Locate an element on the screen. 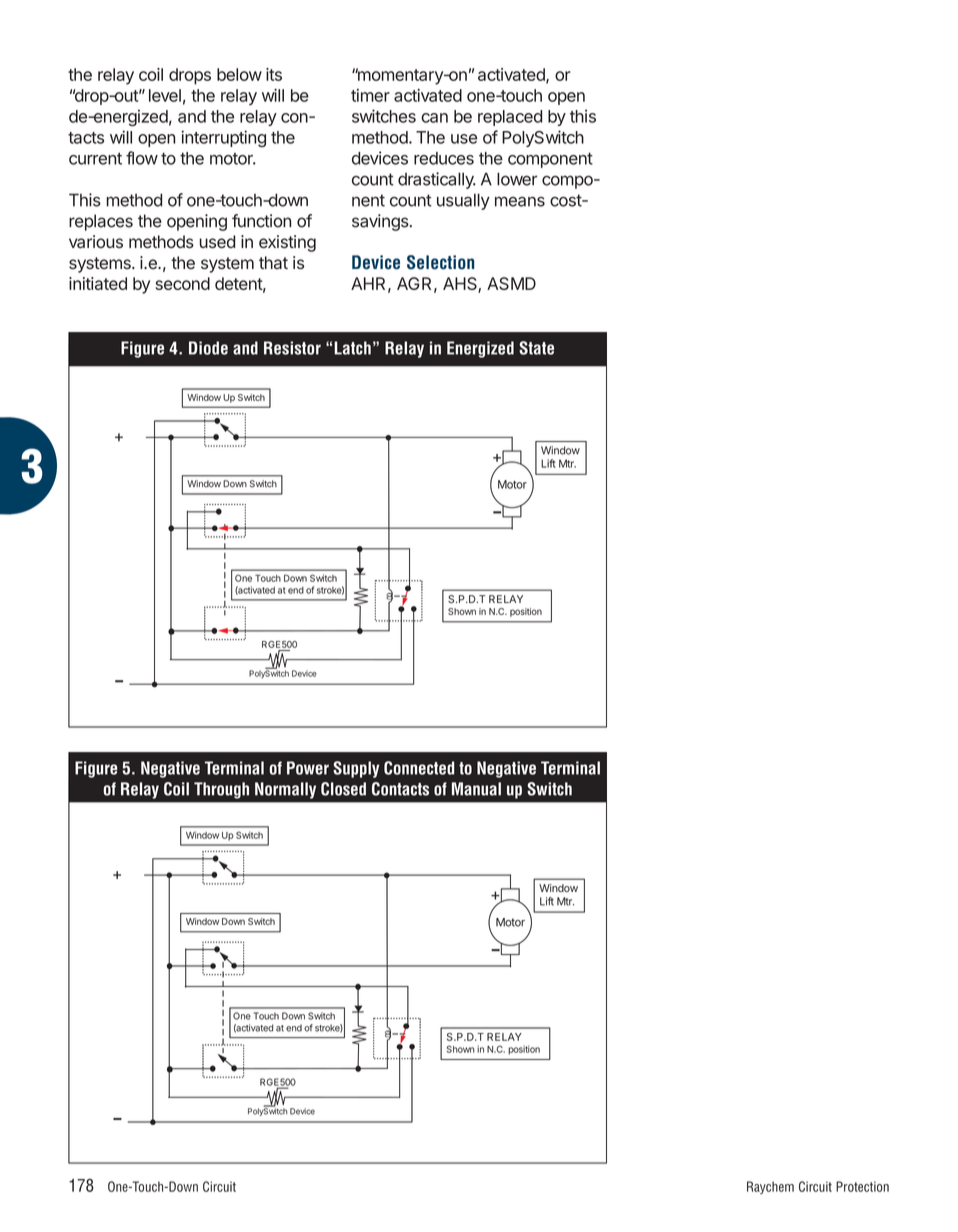 This screenshot has height=1232, width=958. level is located at coordinates (165, 95).
